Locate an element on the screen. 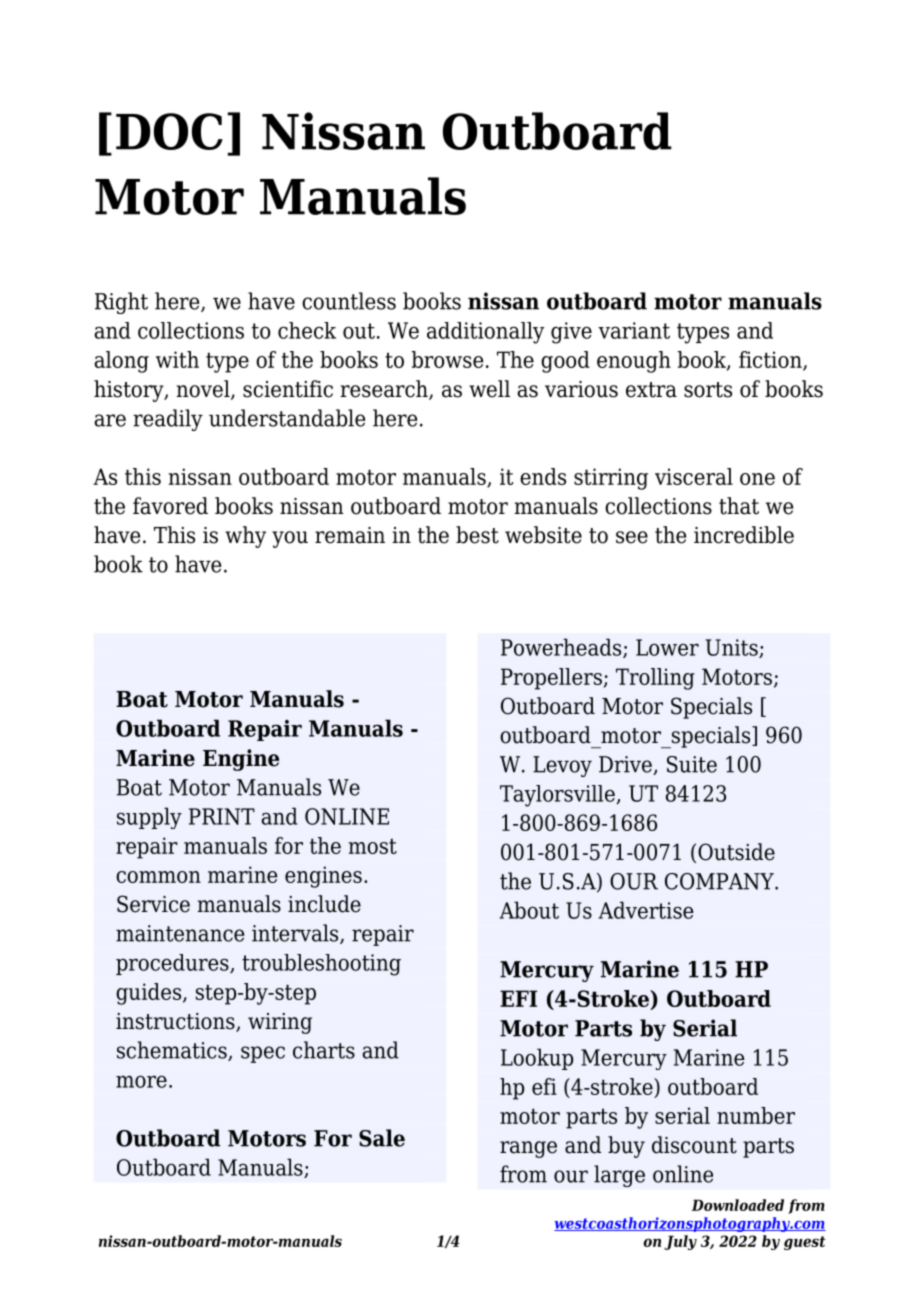  more is located at coordinates (141, 1081).
